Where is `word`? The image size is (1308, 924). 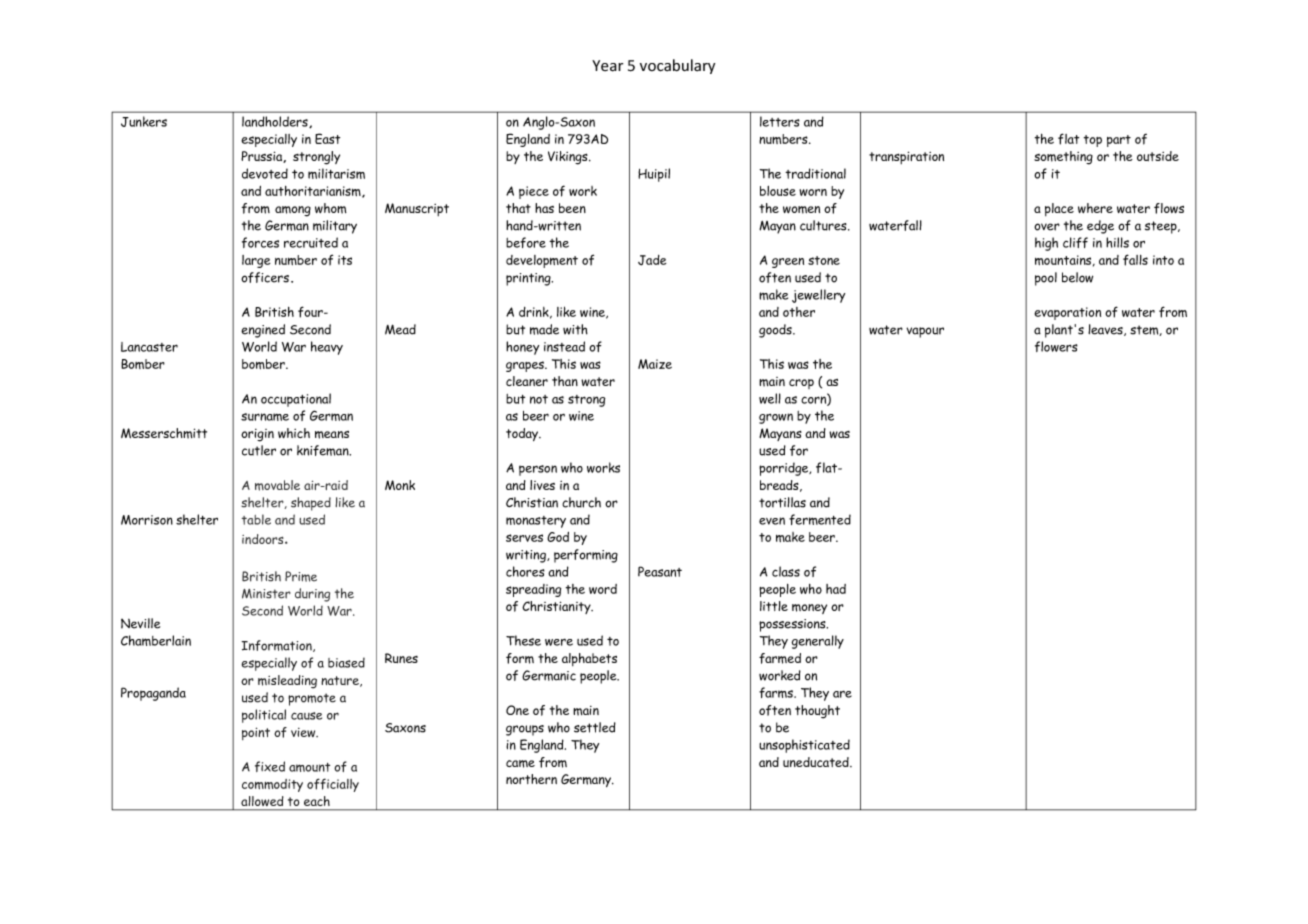 word is located at coordinates (603, 589).
